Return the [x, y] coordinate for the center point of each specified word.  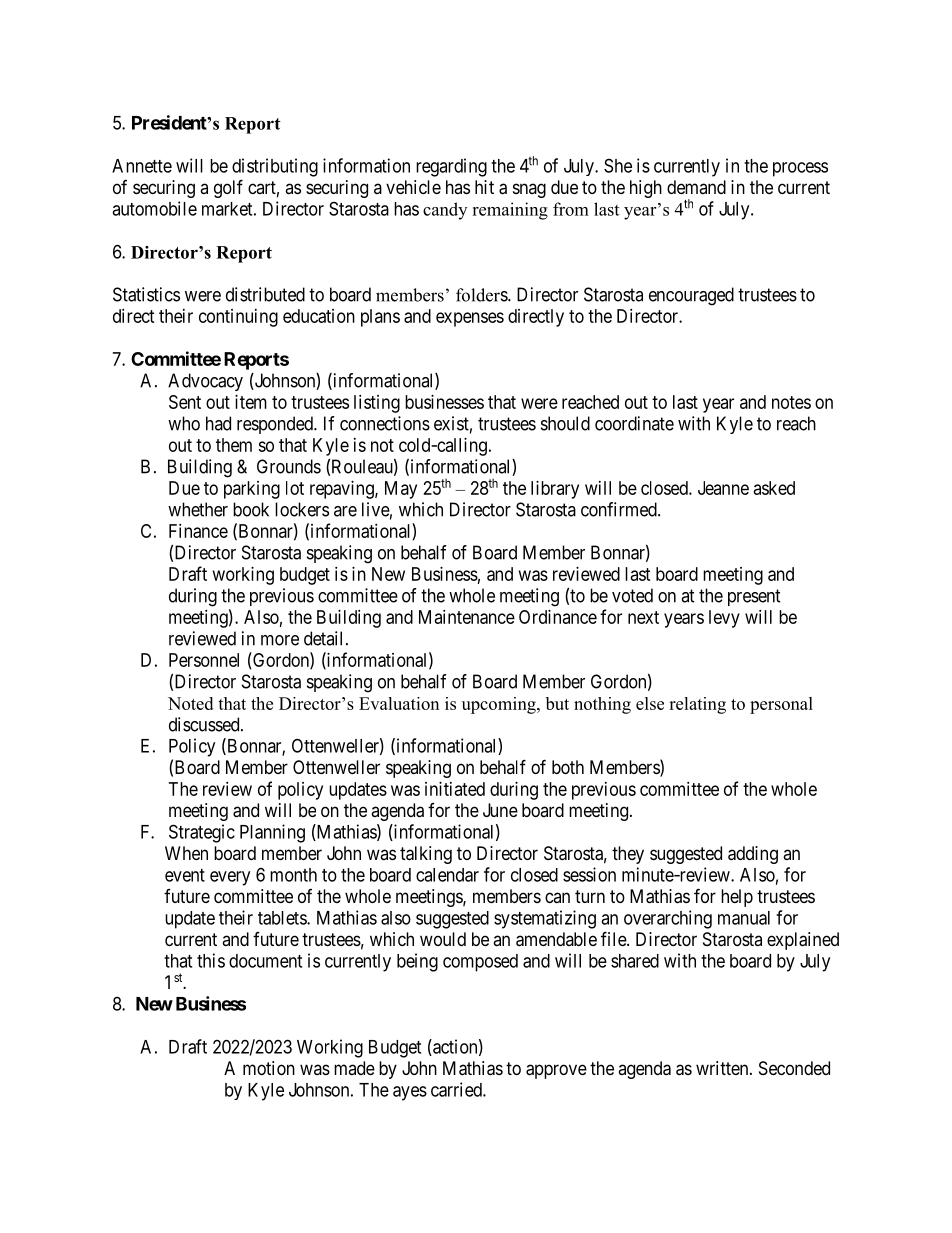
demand [696, 187]
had [218, 423]
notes [791, 402]
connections [385, 423]
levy [724, 619]
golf [228, 188]
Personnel [204, 660]
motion [269, 1068]
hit [484, 187]
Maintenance [467, 617]
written [723, 1068]
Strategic [202, 833]
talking [426, 855]
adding [753, 855]
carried [457, 1089]
